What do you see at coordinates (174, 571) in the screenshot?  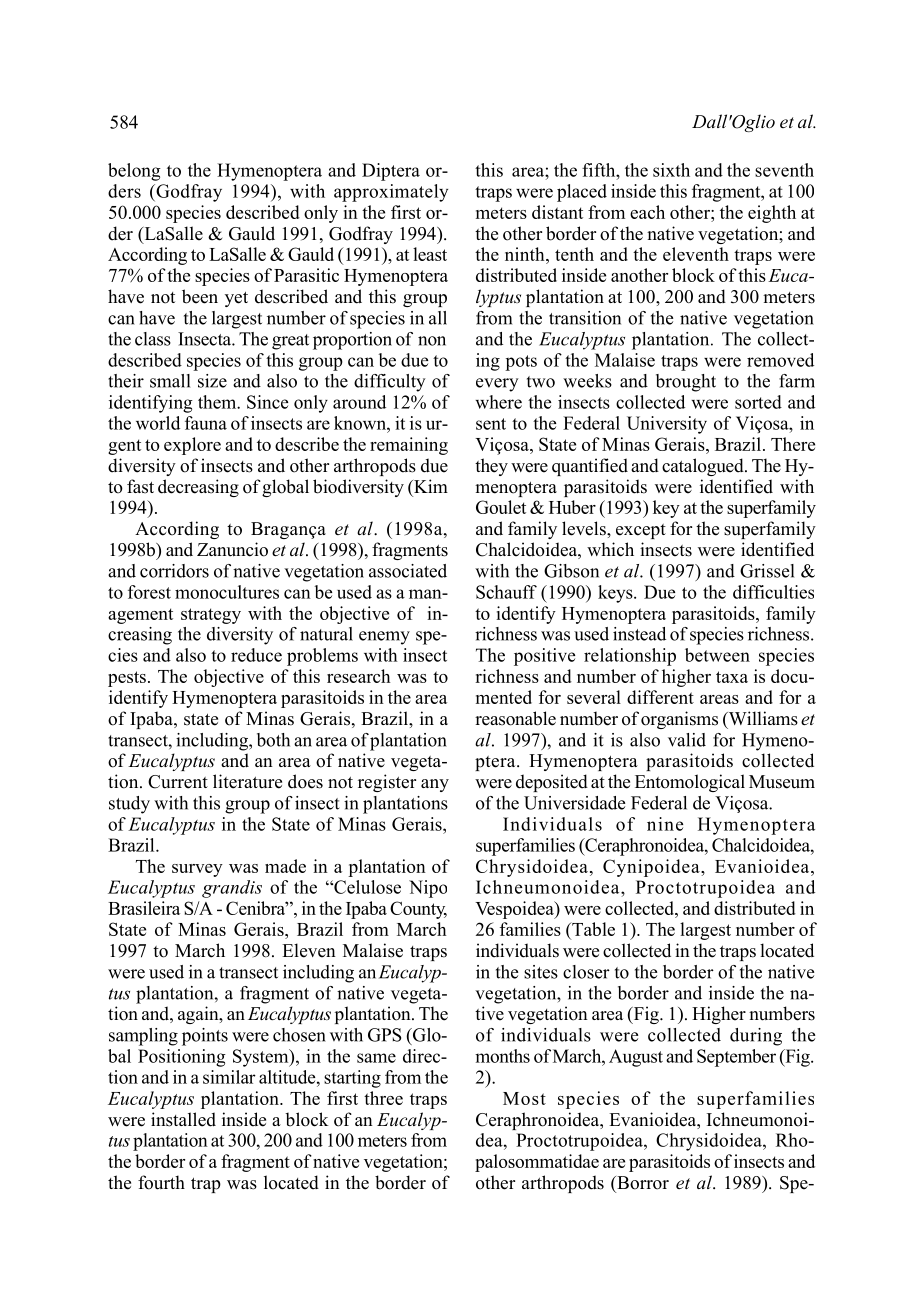 I see `corridors` at bounding box center [174, 571].
